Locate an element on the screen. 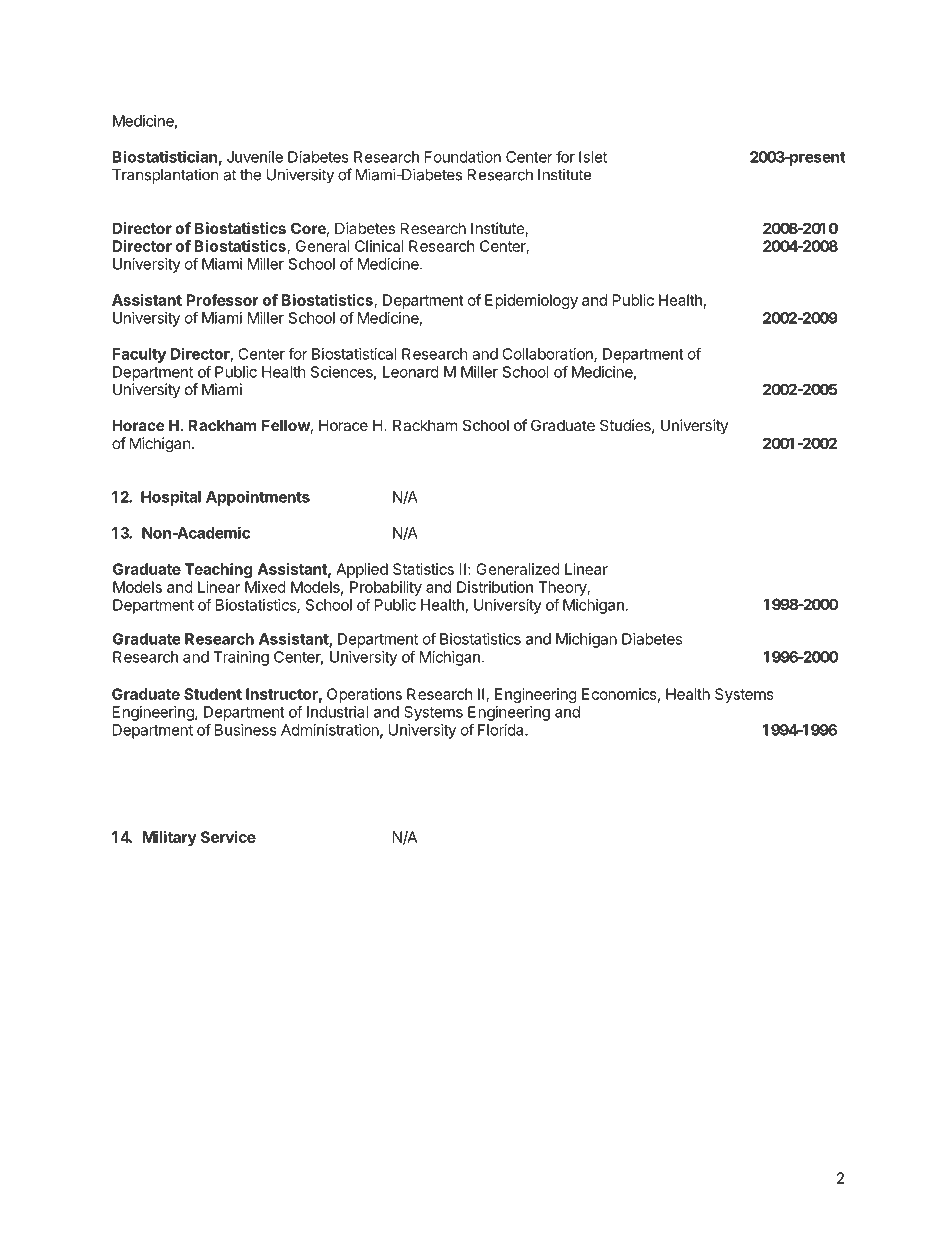 This screenshot has height=1233, width=952. Leonard is located at coordinates (411, 372).
